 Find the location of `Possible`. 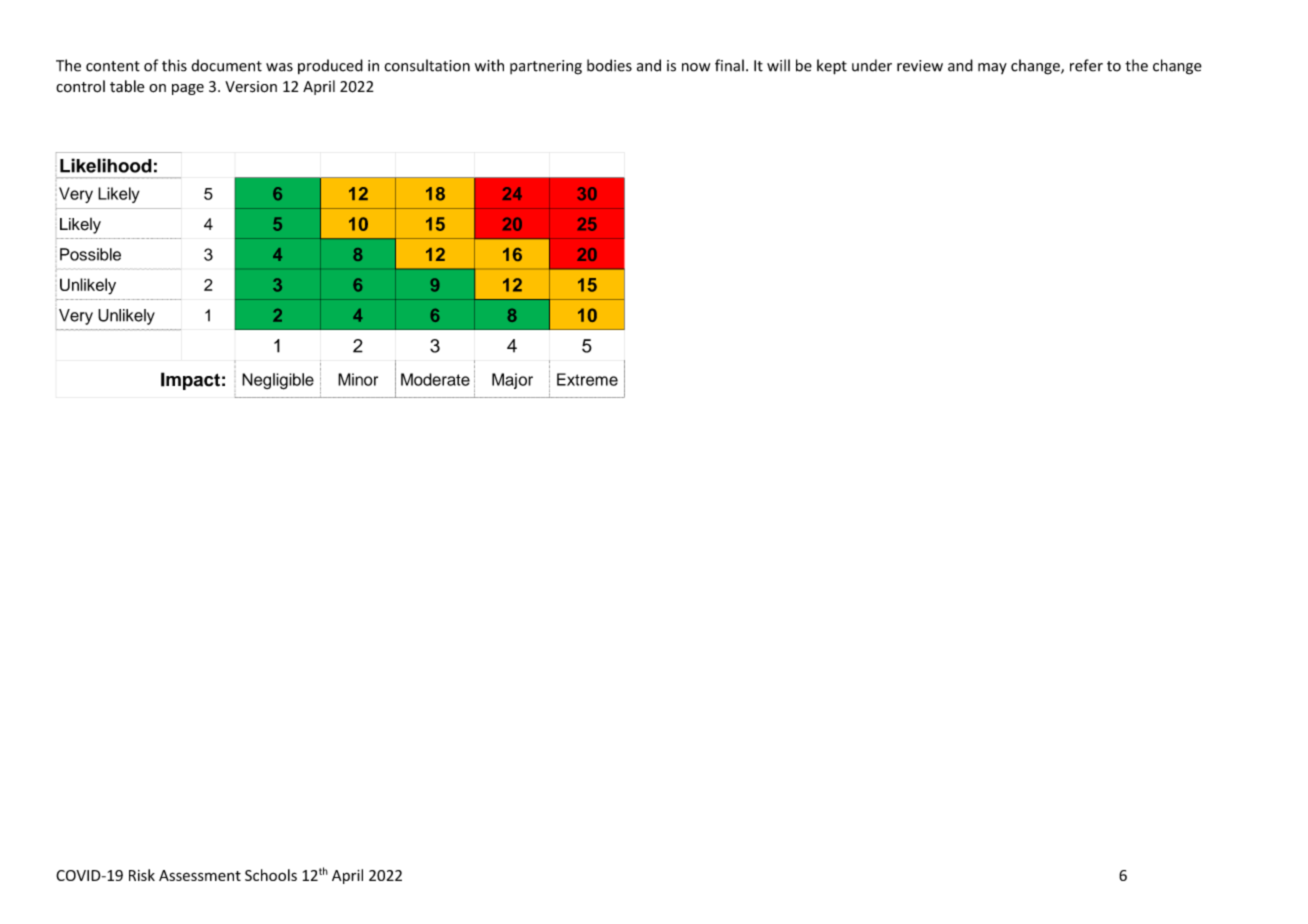

Possible is located at coordinates (90, 254).
